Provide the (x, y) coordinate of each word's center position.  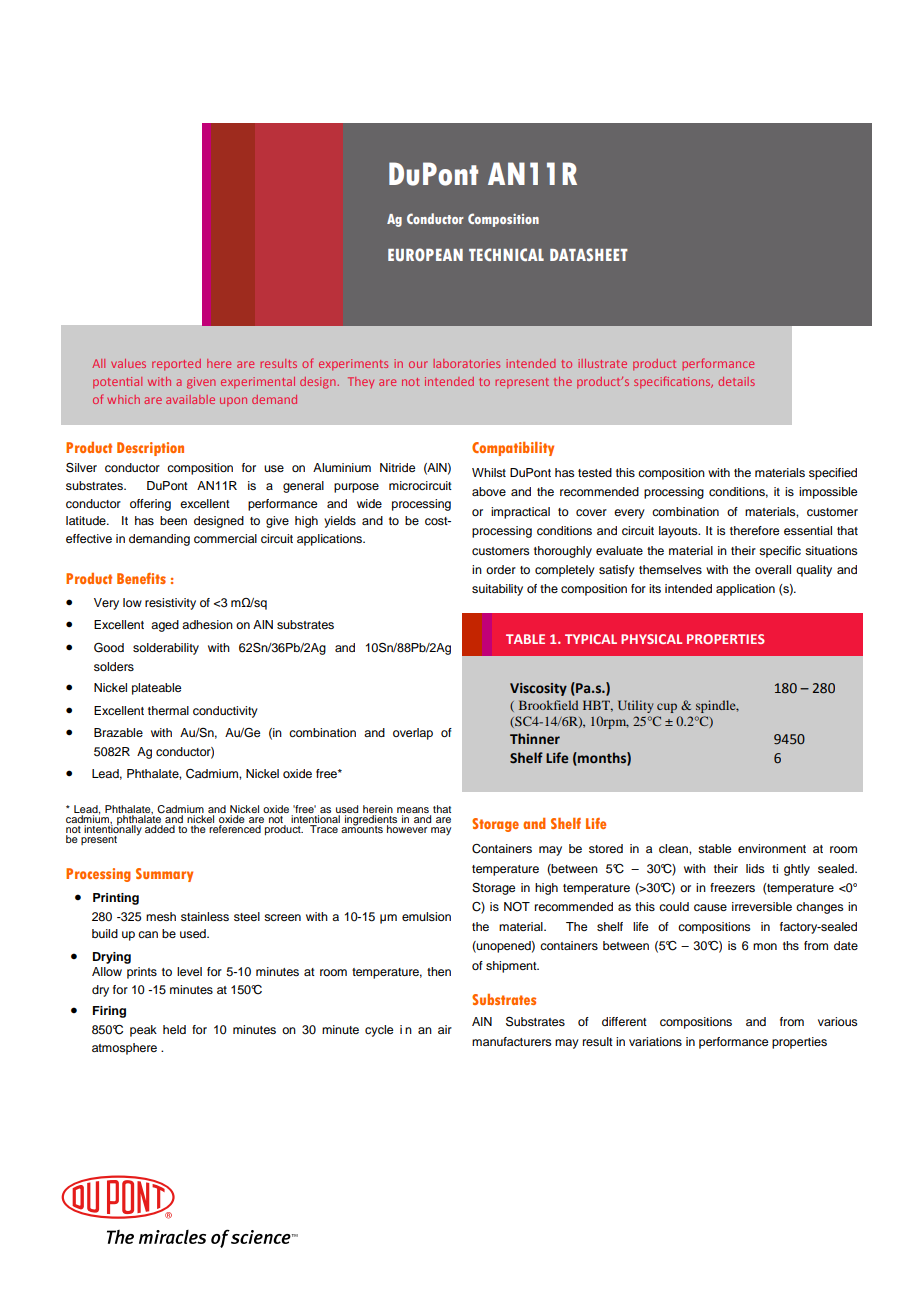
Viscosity (538, 689)
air (445, 1029)
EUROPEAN (425, 254)
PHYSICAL (651, 639)
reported (176, 365)
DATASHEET (589, 254)
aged (165, 626)
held (174, 1029)
